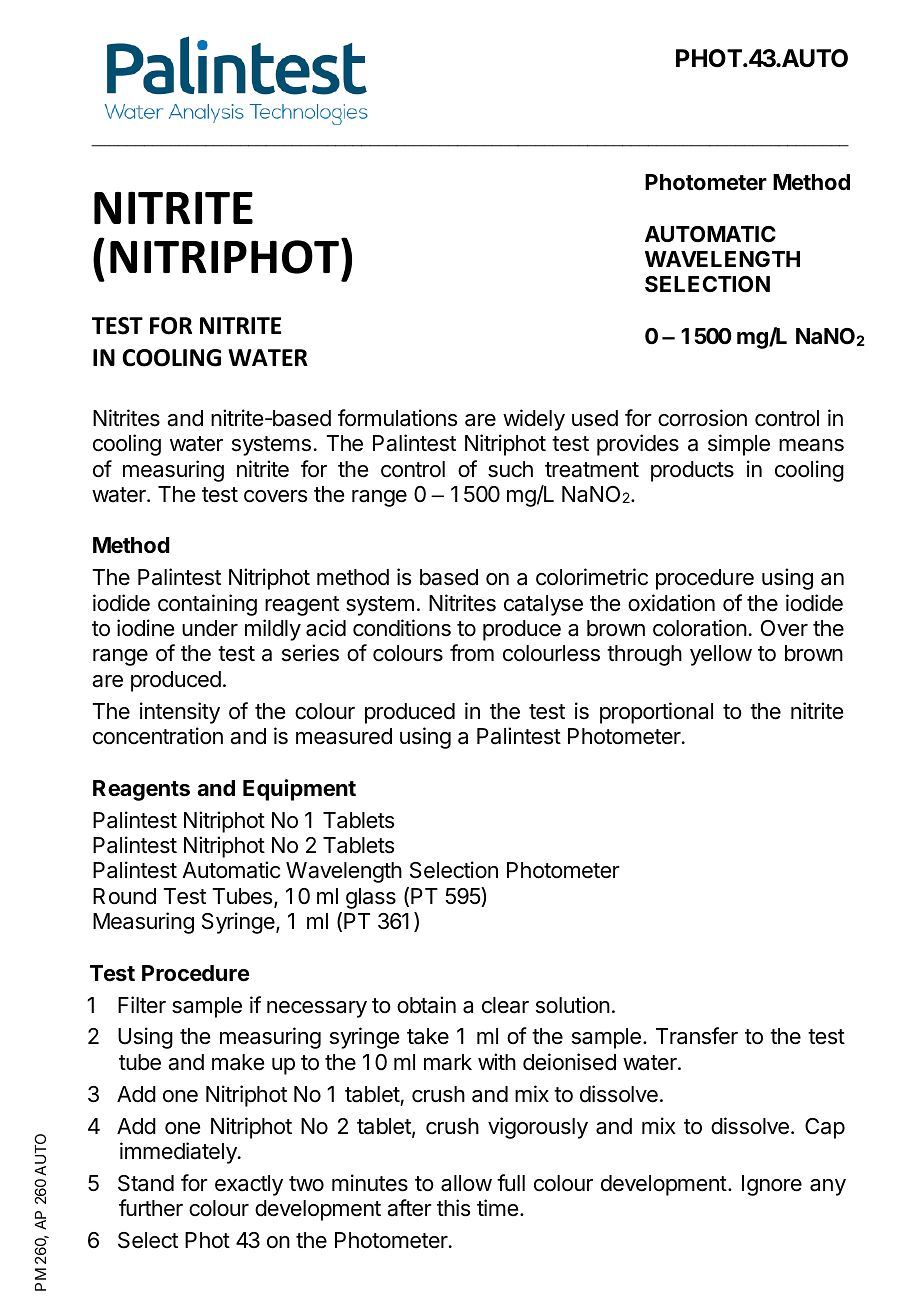  I want to click on simple, so click(739, 445).
